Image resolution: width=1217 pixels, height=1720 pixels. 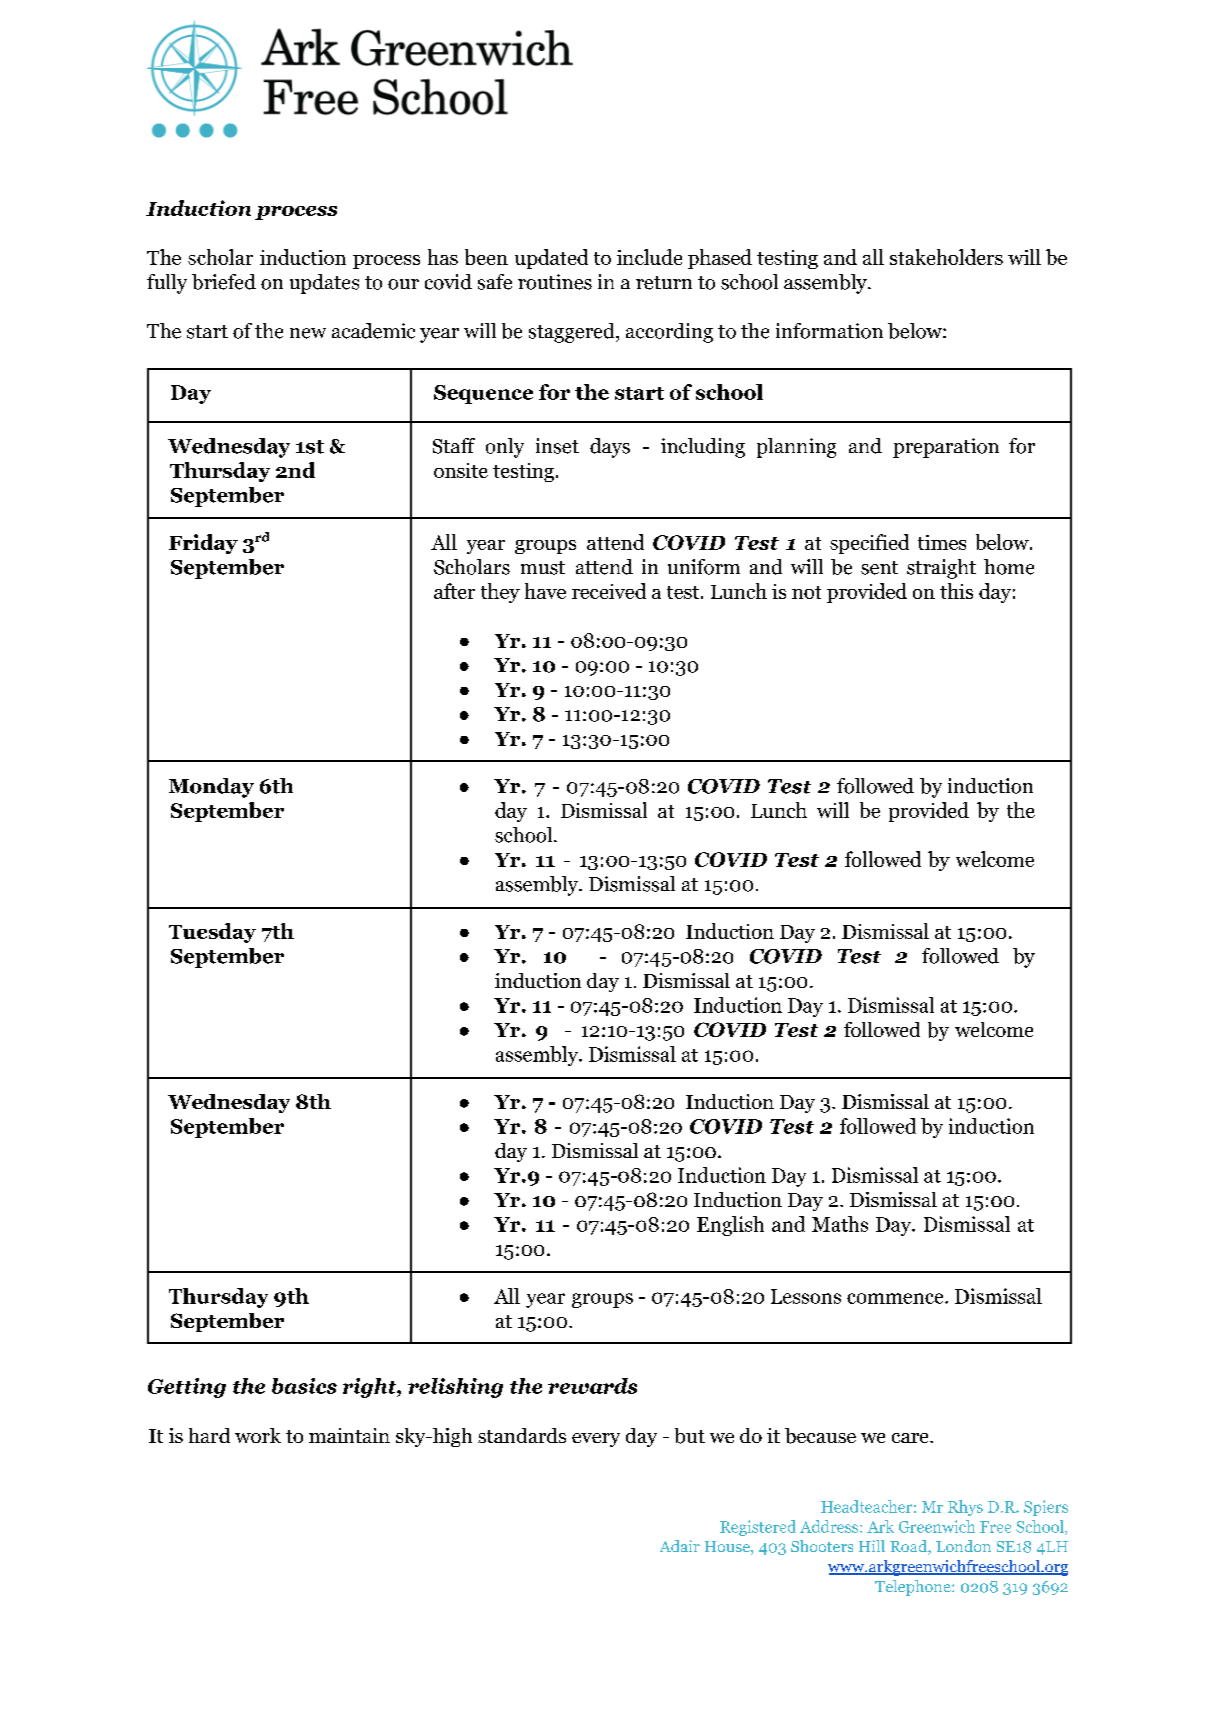 What do you see at coordinates (730, 1226) in the page?
I see `English` at bounding box center [730, 1226].
